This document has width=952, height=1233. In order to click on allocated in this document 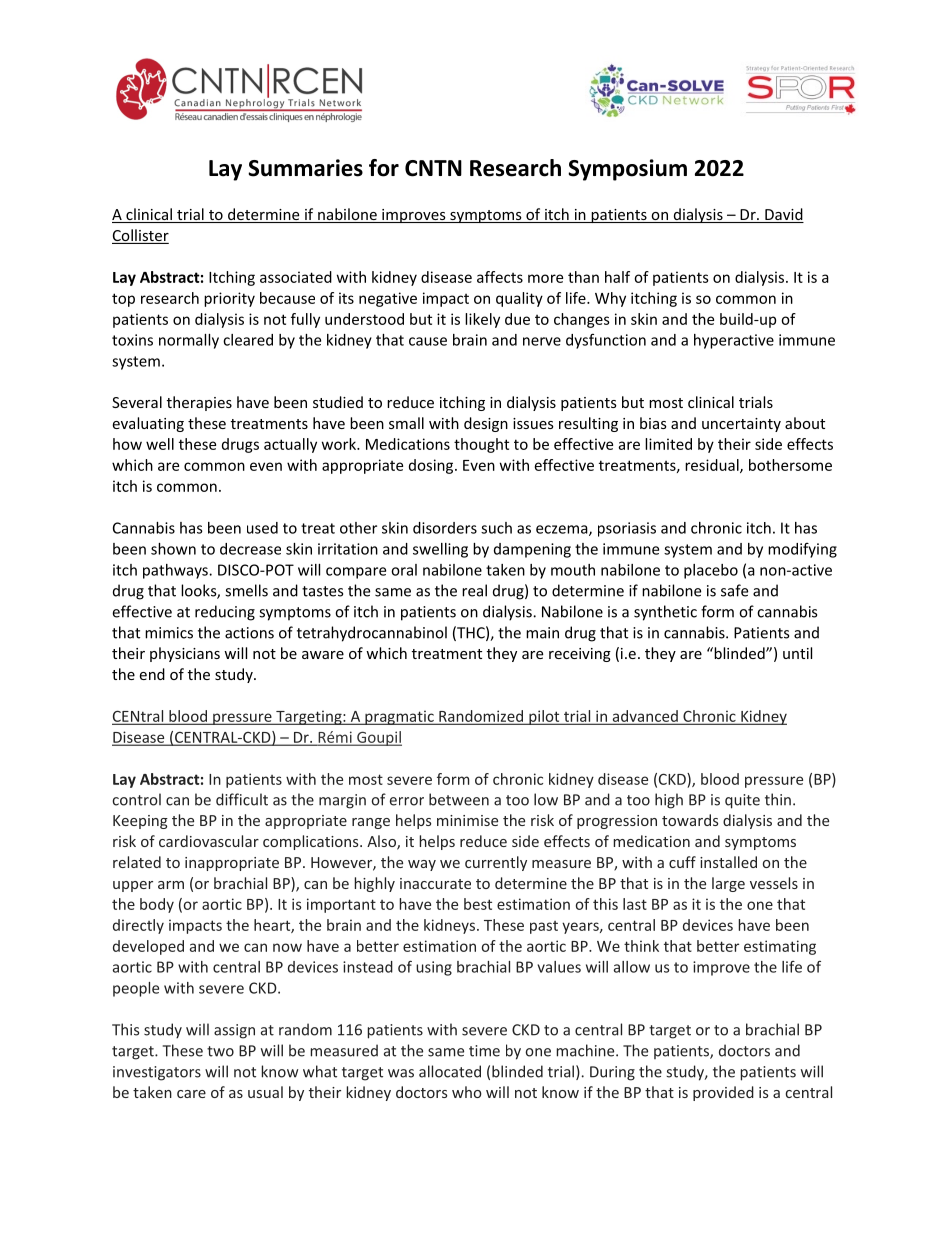, I will do `click(450, 1071)`.
